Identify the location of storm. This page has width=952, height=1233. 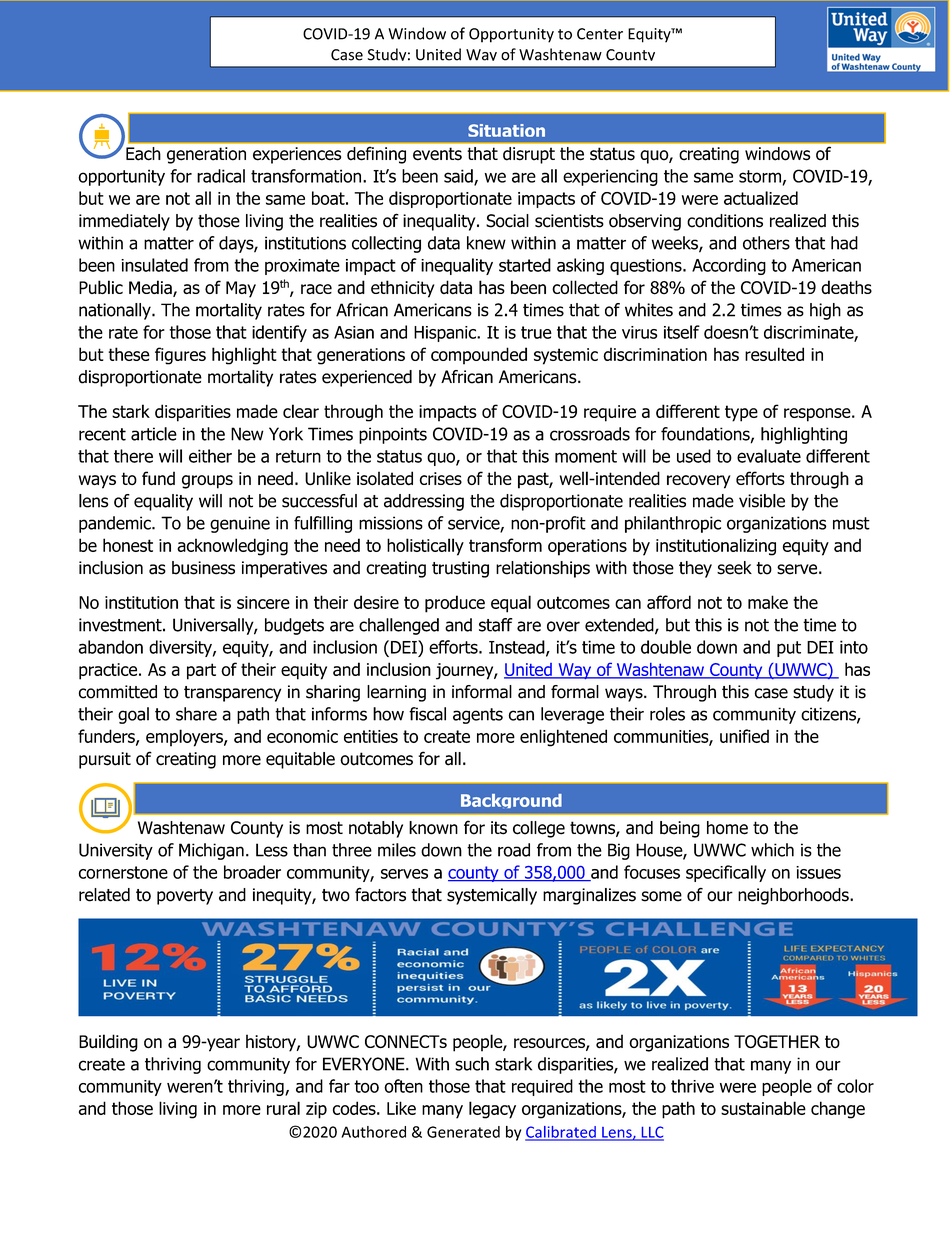
(760, 176).
